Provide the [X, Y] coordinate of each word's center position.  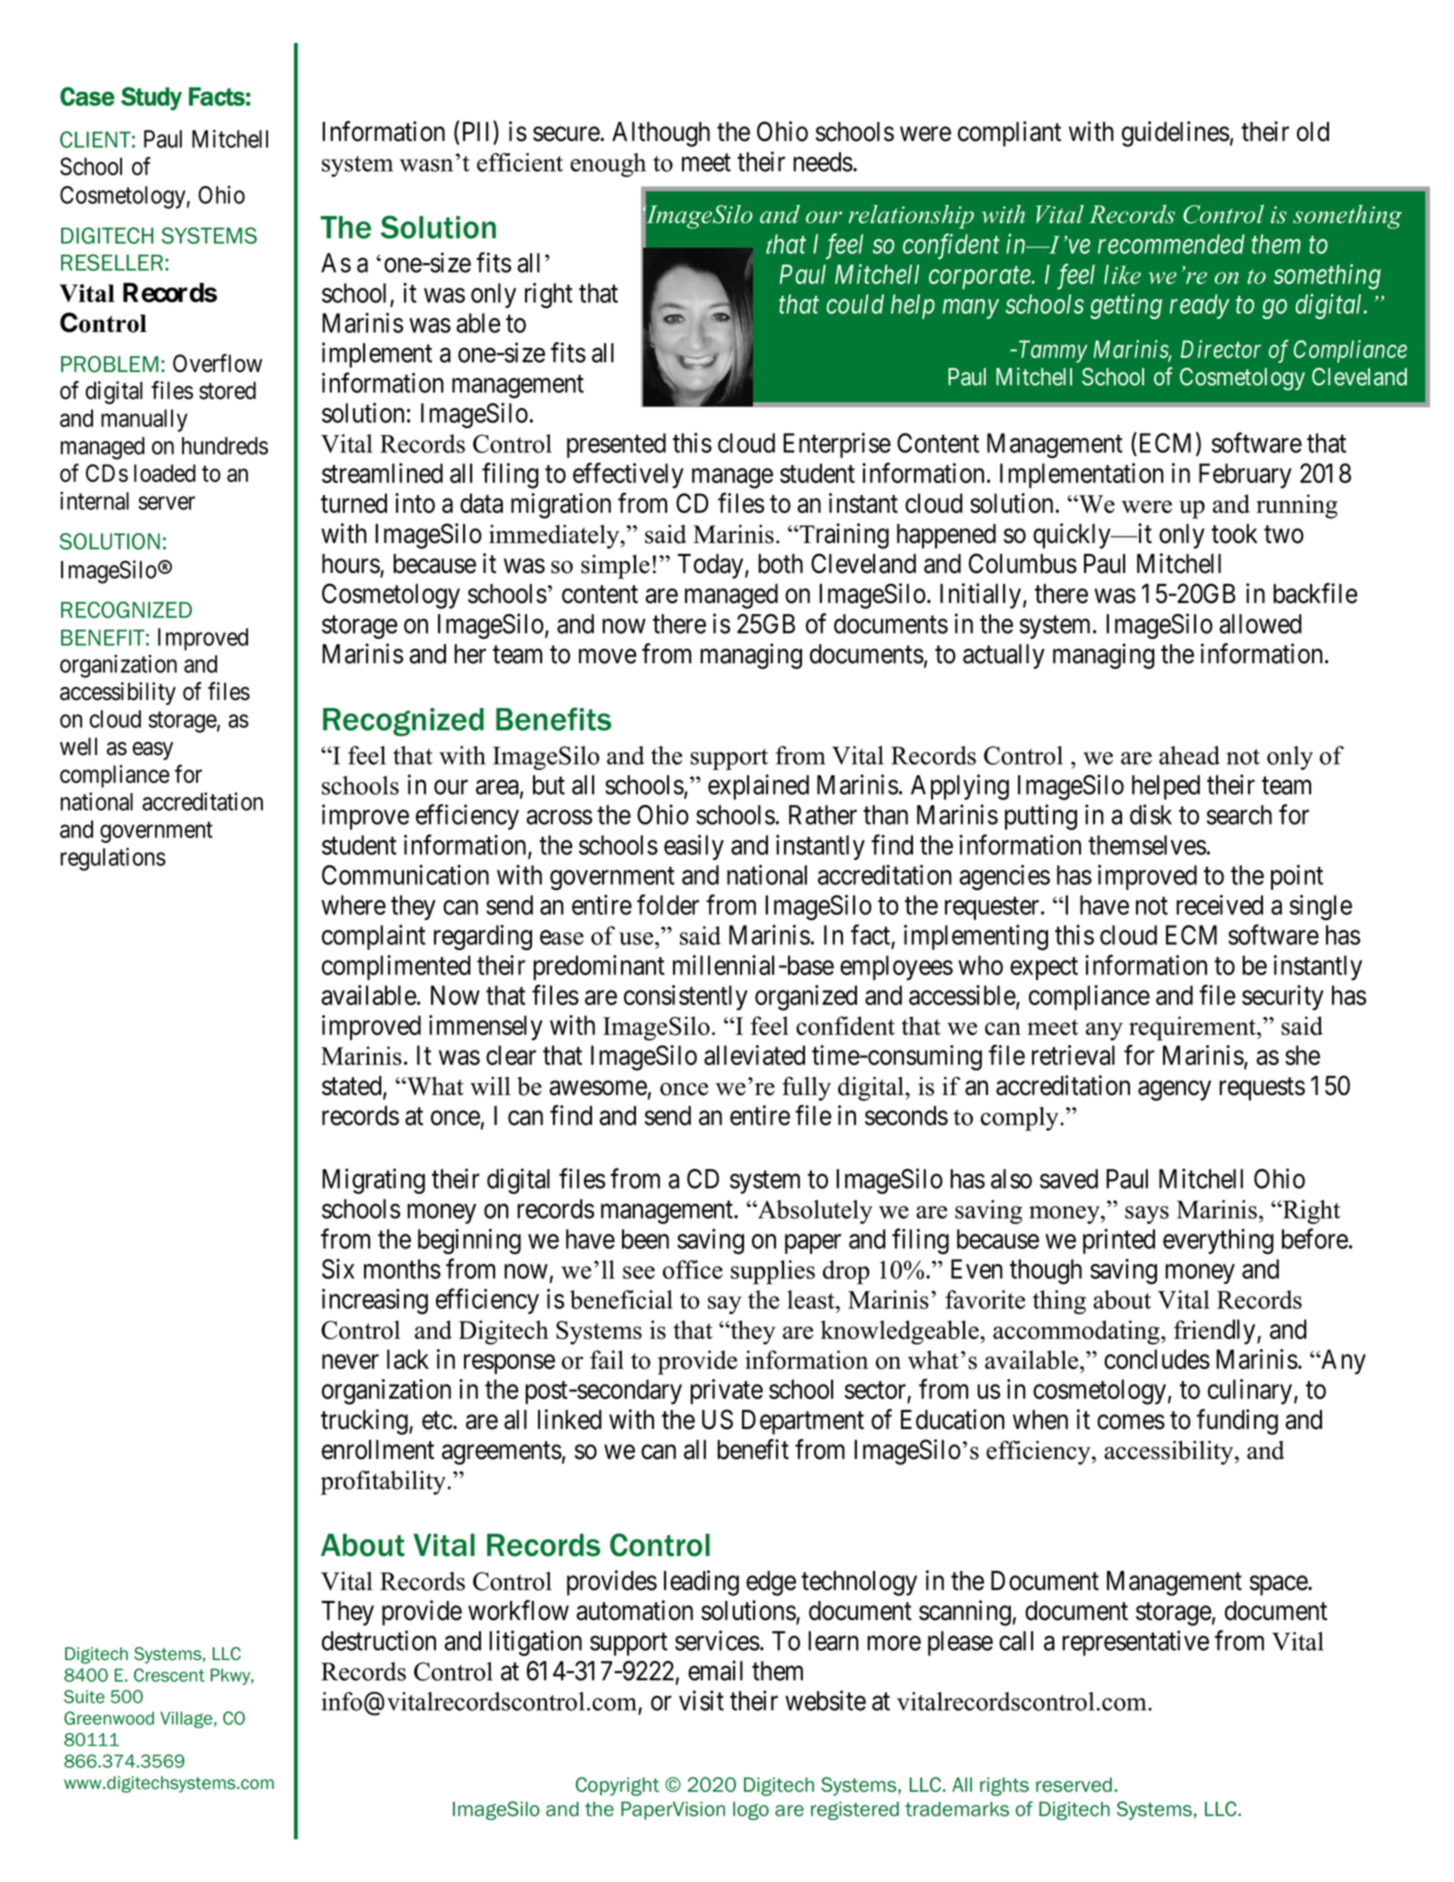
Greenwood [109, 1718]
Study [151, 99]
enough [608, 165]
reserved [1074, 1784]
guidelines [1175, 134]
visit [701, 1700]
